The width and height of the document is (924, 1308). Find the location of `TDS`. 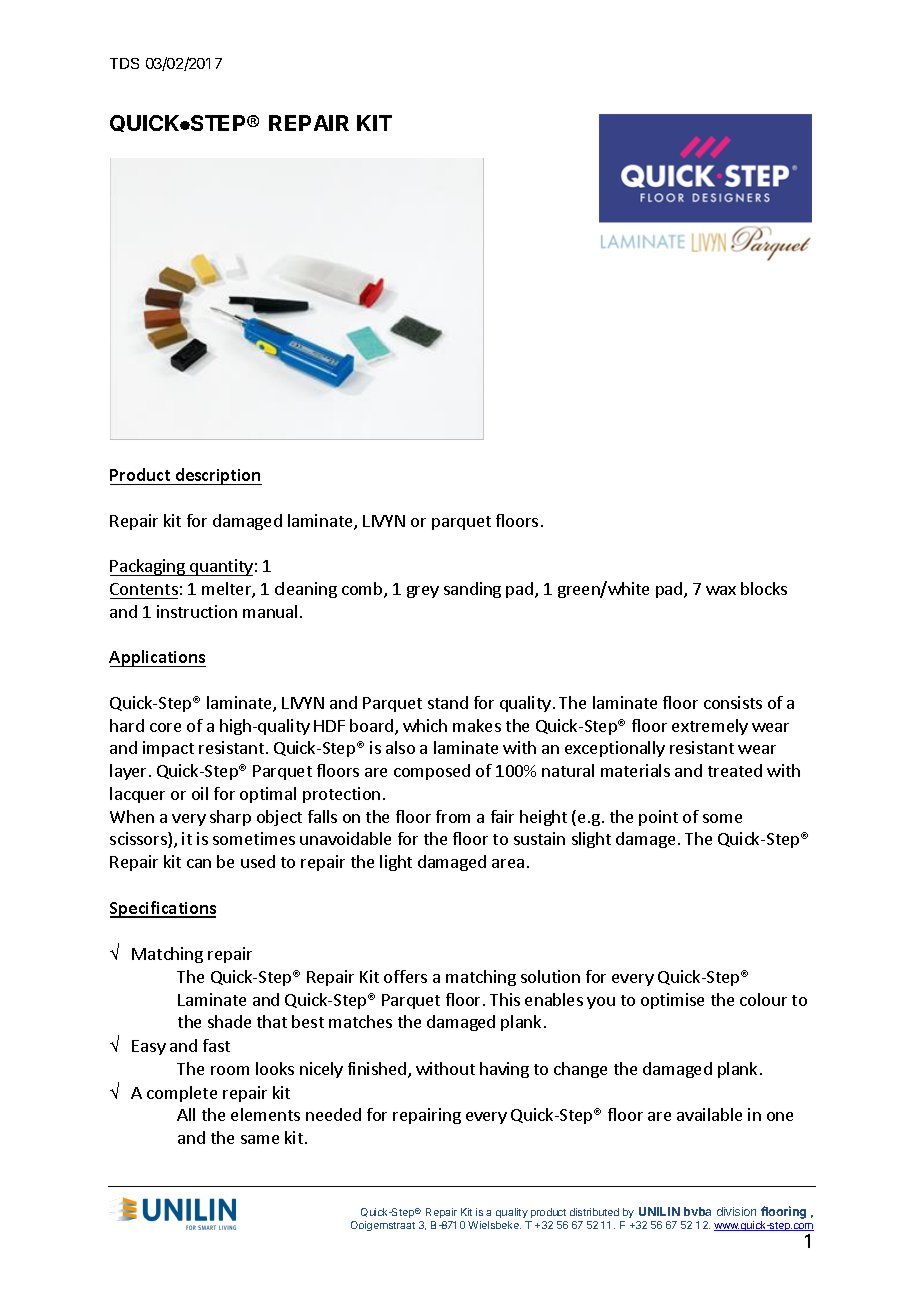

TDS is located at coordinates (124, 63).
